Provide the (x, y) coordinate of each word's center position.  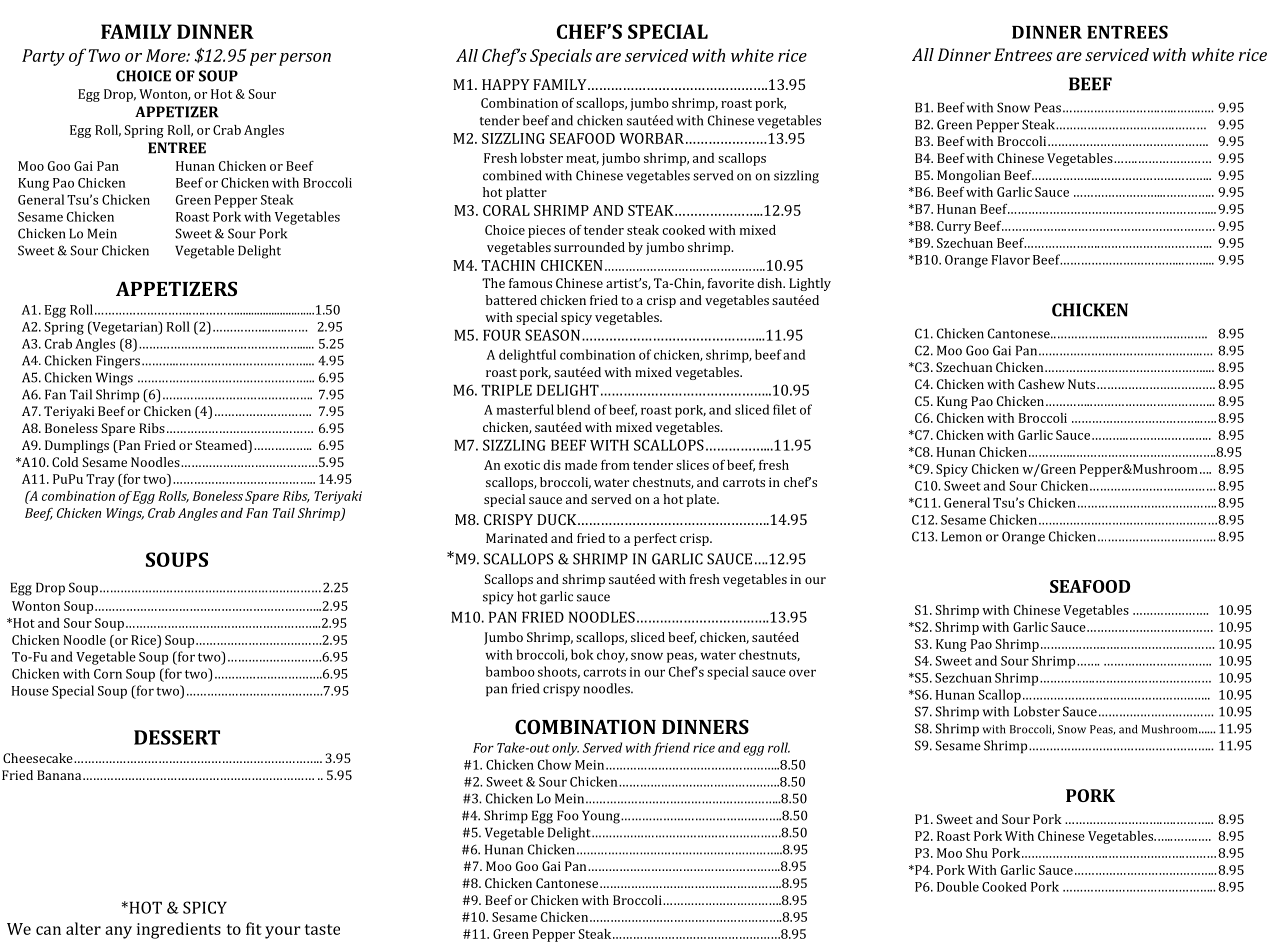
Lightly (810, 284)
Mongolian (968, 176)
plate (702, 500)
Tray (100, 480)
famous (530, 283)
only (565, 749)
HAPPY (506, 84)
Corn (108, 674)
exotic (522, 465)
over (802, 673)
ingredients (179, 930)
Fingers (118, 362)
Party (43, 57)
